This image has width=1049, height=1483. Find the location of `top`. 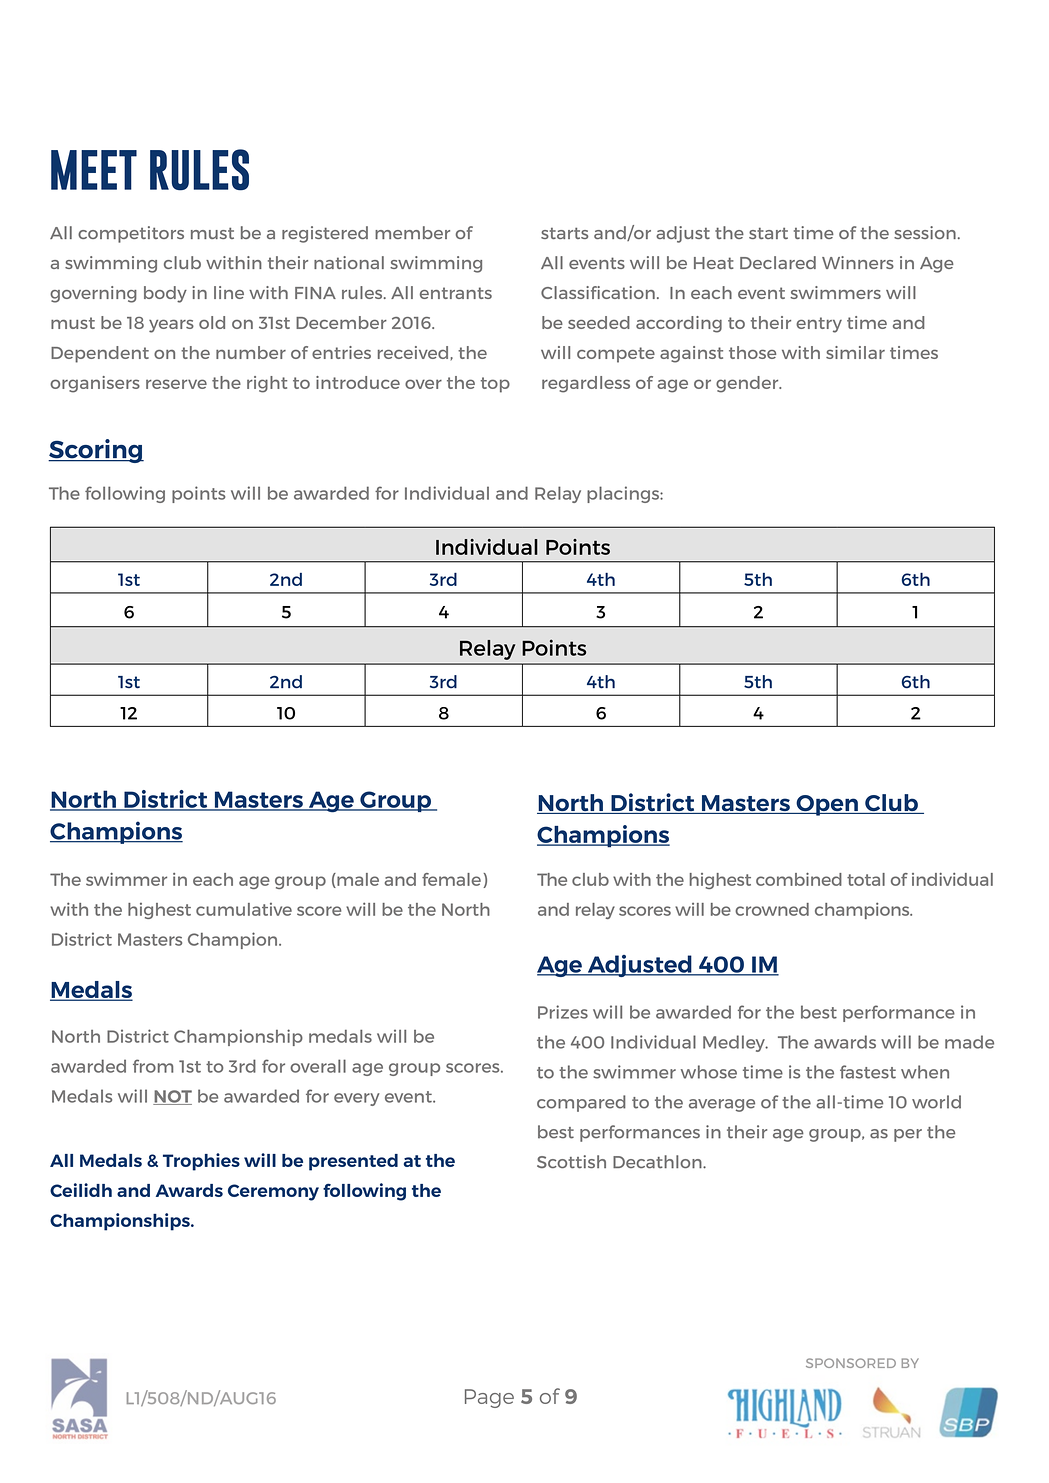

top is located at coordinates (495, 385).
